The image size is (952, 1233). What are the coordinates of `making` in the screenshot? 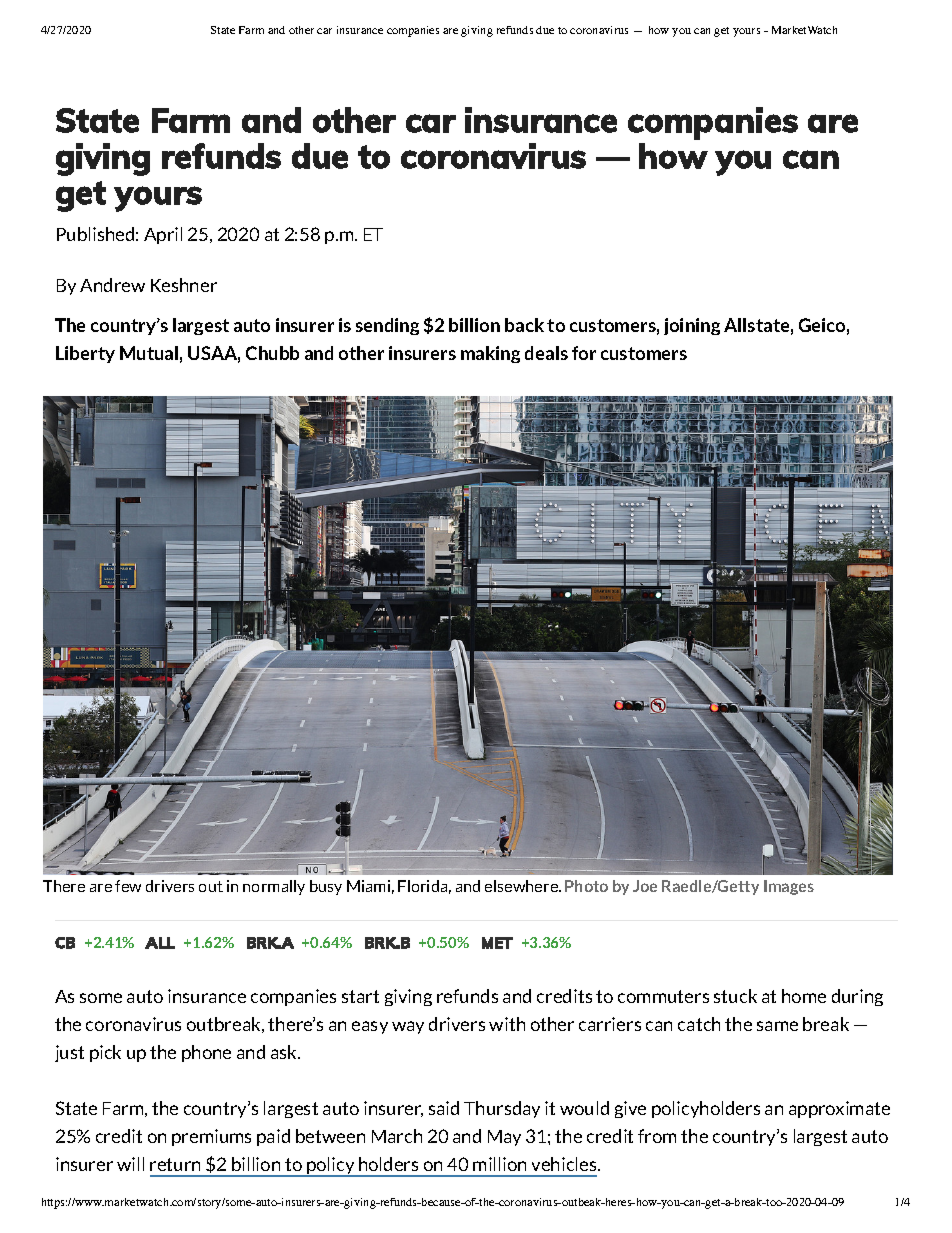 It's located at (490, 354).
